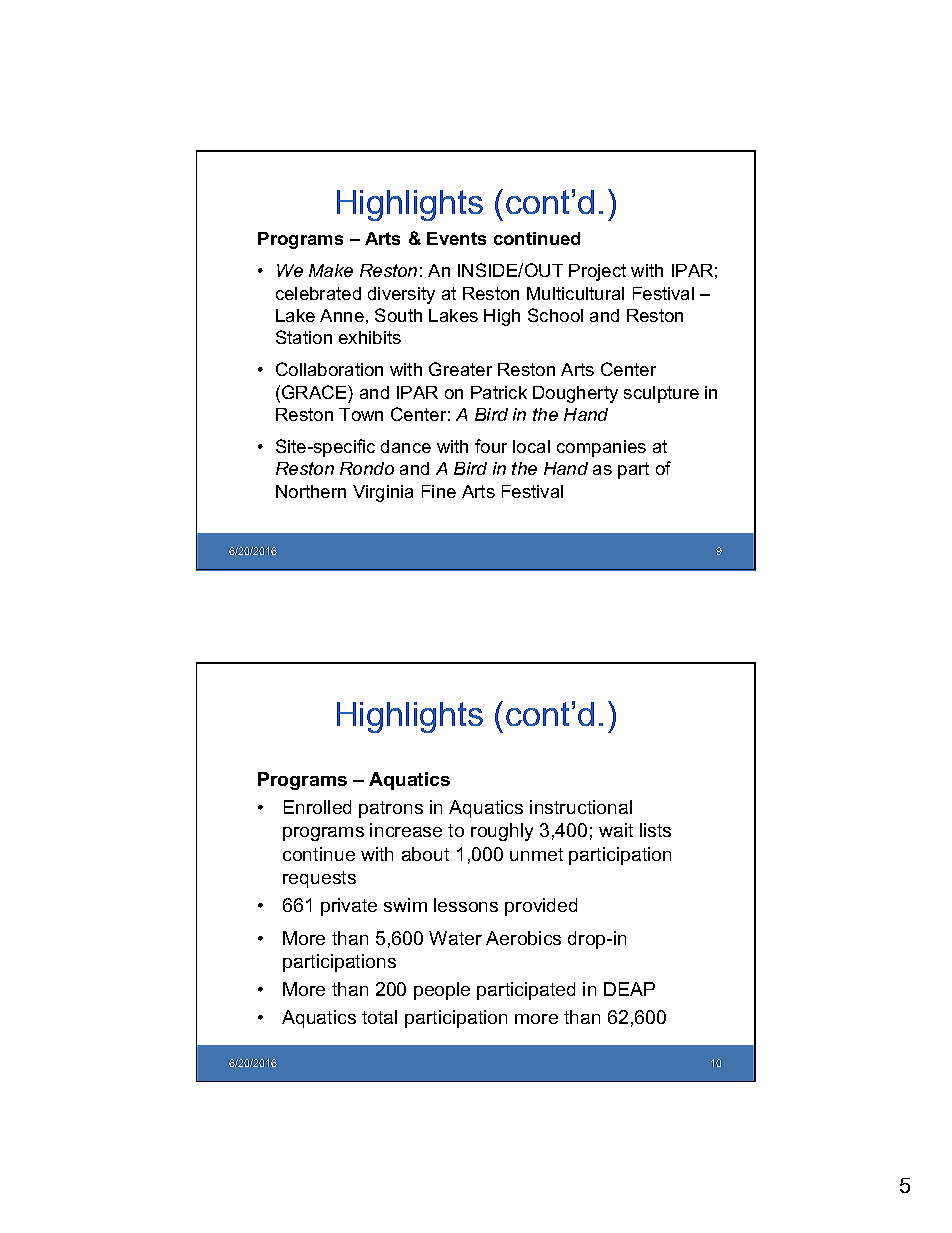 The height and width of the screenshot is (1233, 952). What do you see at coordinates (597, 272) in the screenshot?
I see `Project` at bounding box center [597, 272].
